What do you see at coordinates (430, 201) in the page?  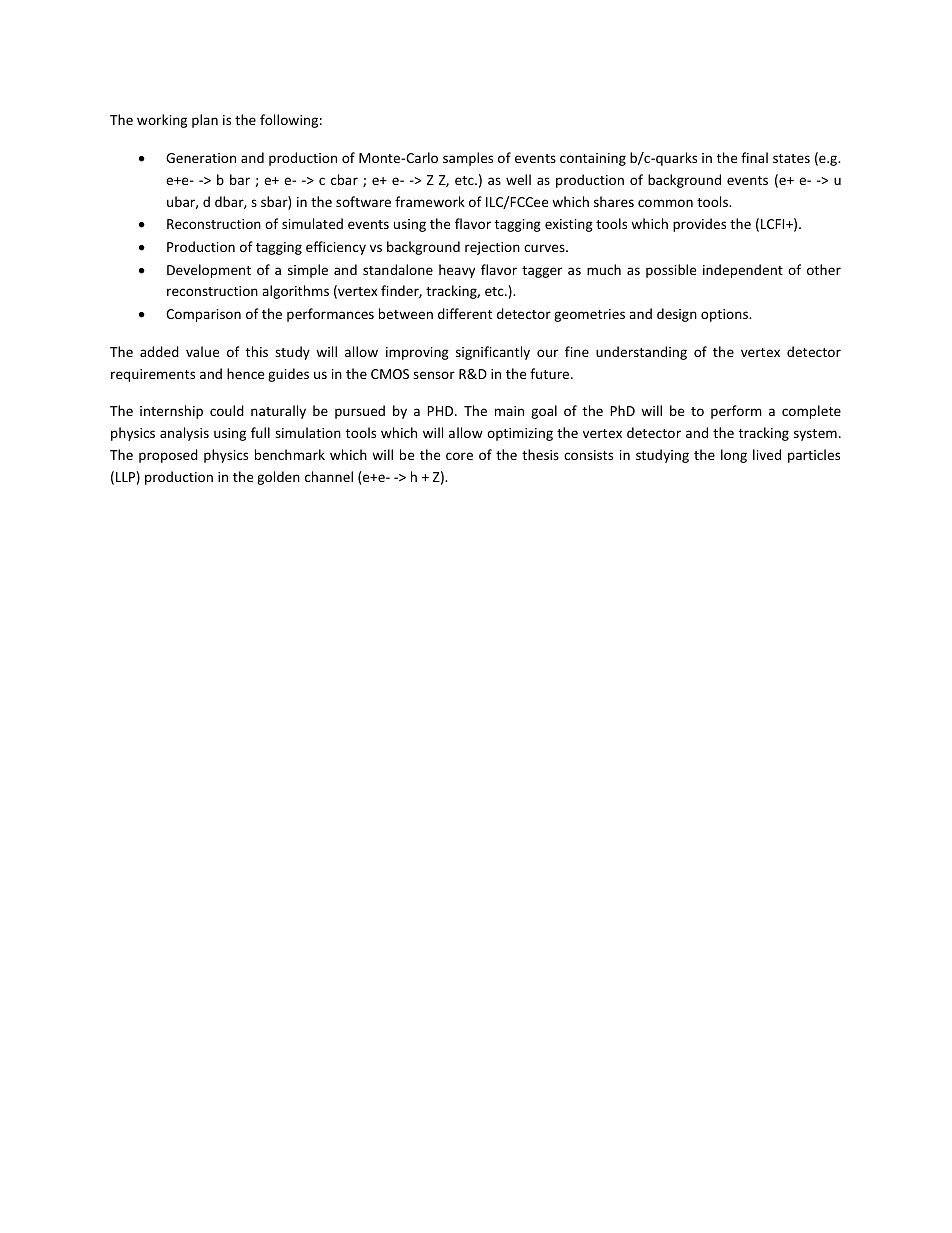 I see `framework` at bounding box center [430, 201].
